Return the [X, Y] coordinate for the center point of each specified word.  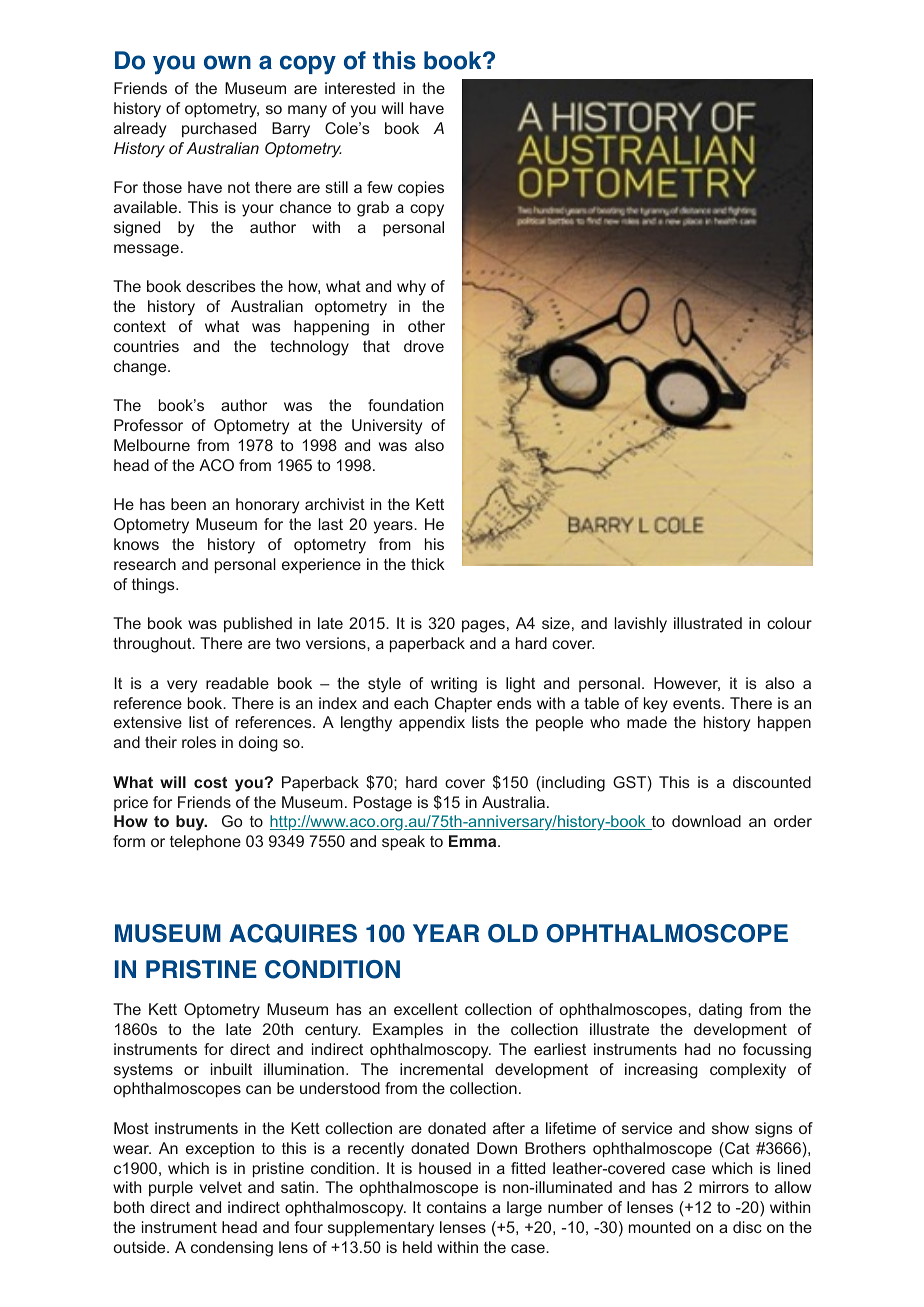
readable [237, 683]
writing [454, 685]
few [380, 187]
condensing [232, 1249]
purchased [219, 130]
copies [421, 189]
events [698, 703]
